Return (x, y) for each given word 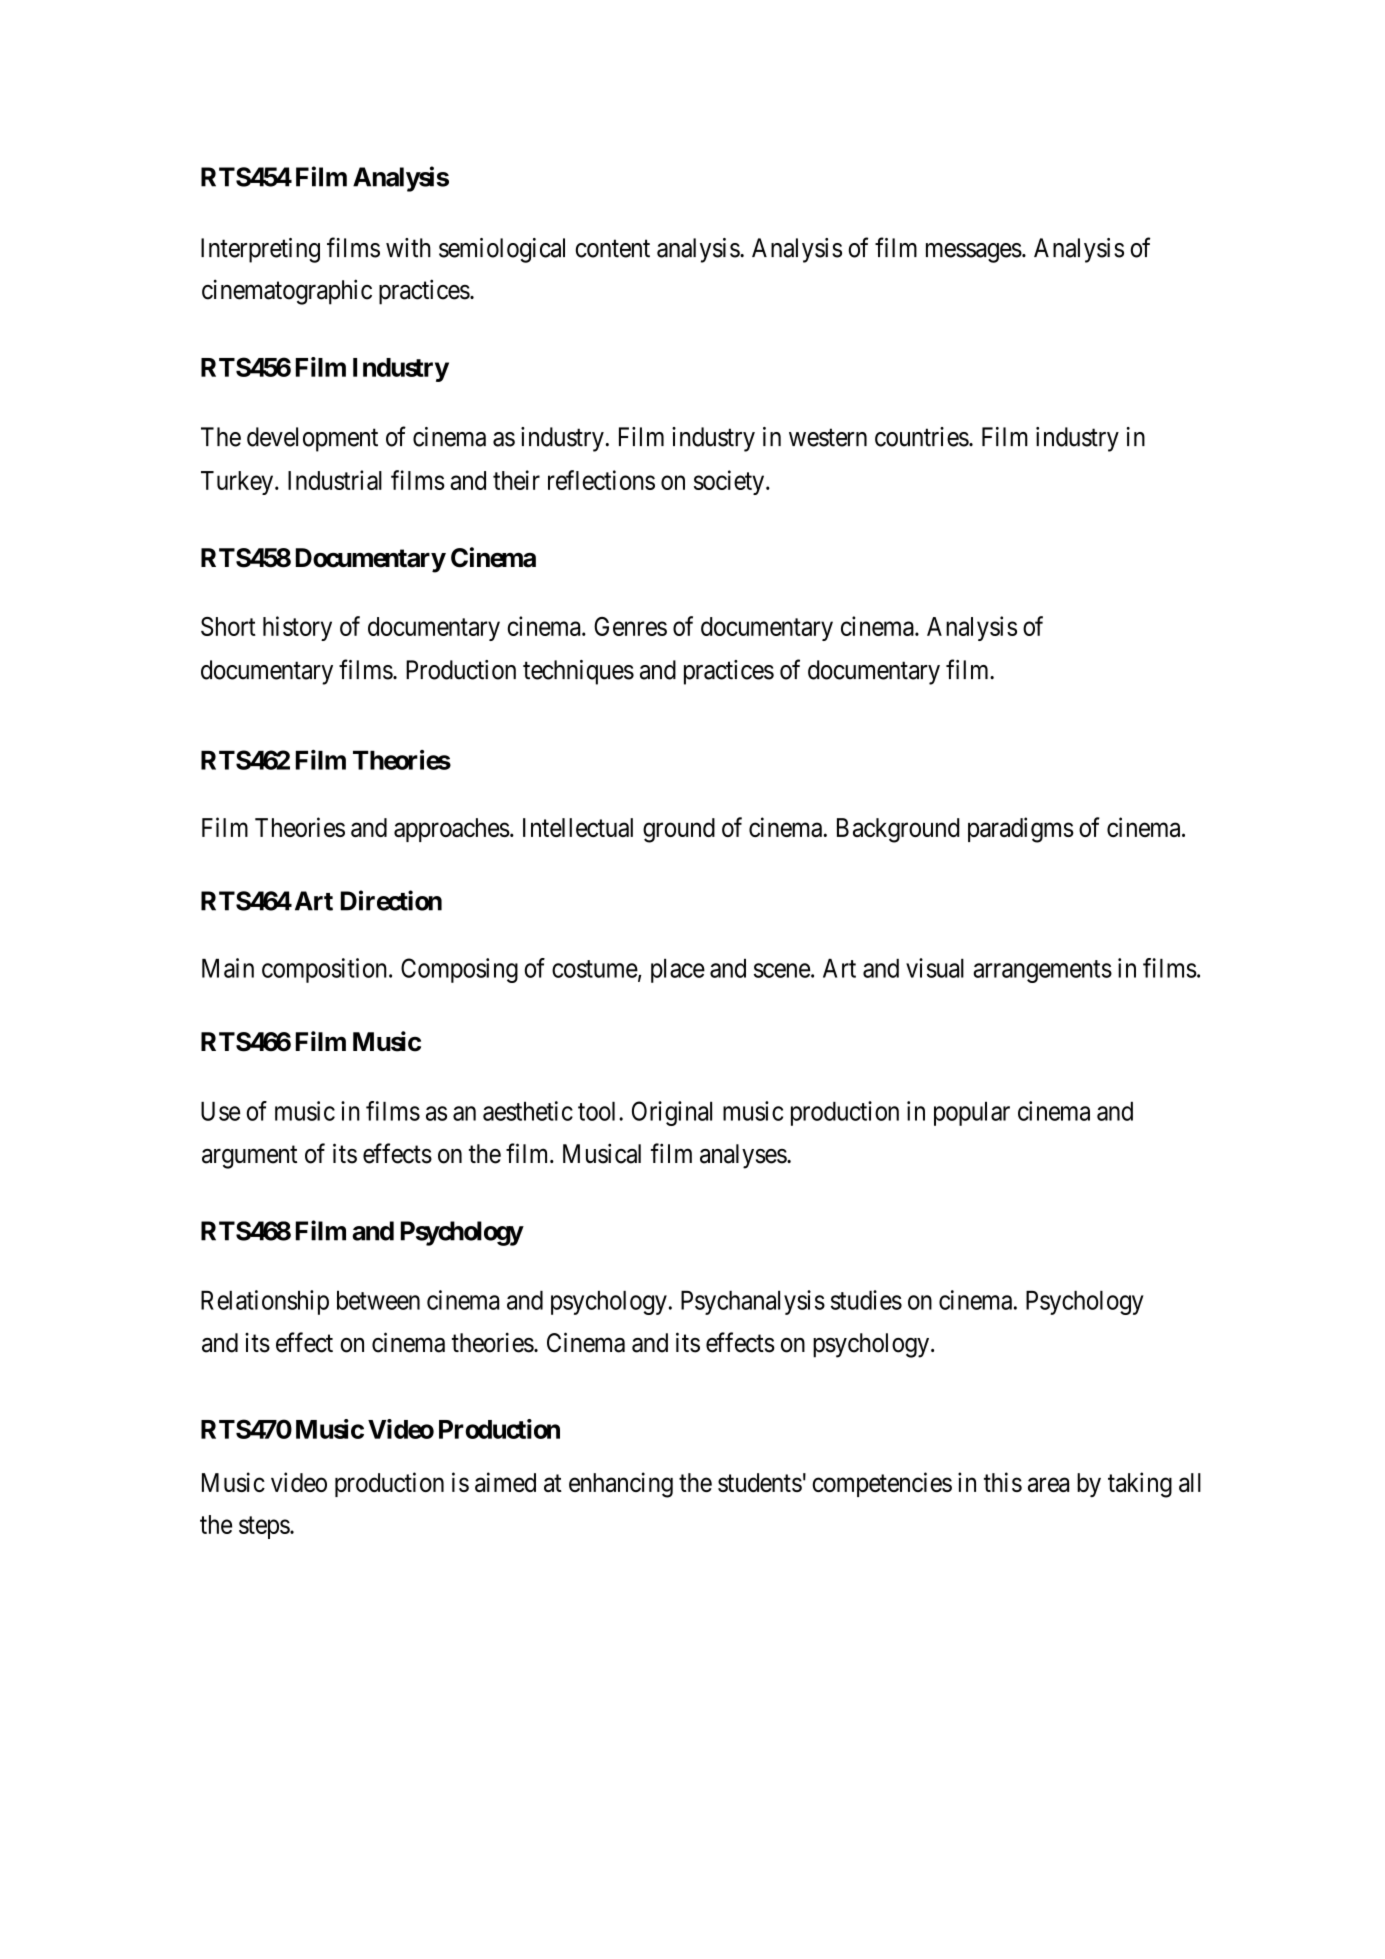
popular (972, 1114)
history (297, 628)
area (1048, 1485)
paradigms (1021, 830)
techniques (578, 672)
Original (672, 1113)
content (612, 249)
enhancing (621, 1485)
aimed (505, 1482)
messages (974, 253)
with (408, 248)
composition (324, 970)
